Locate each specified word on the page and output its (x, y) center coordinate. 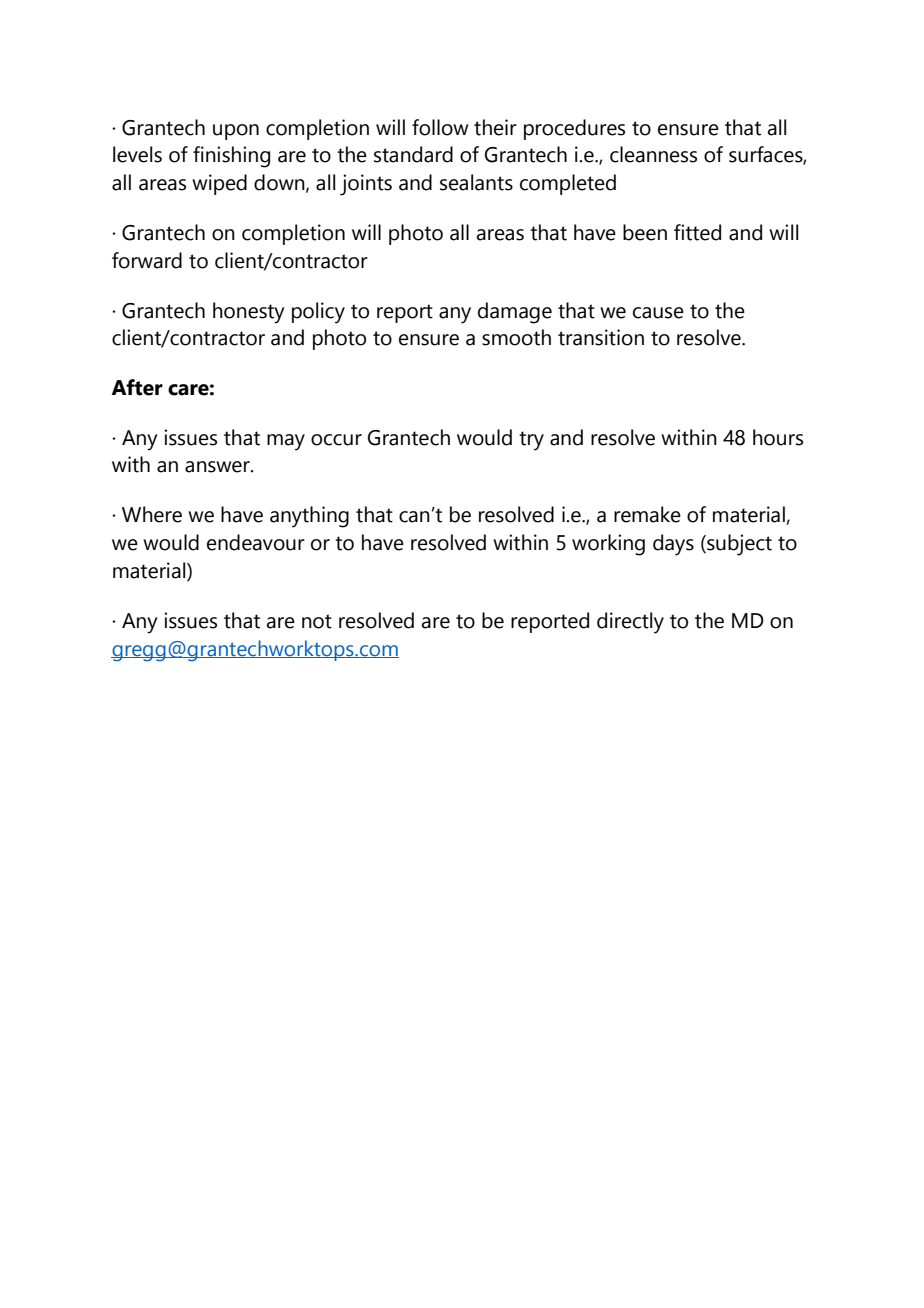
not (317, 621)
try (531, 441)
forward (147, 260)
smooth (516, 337)
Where (152, 514)
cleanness (653, 154)
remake (647, 514)
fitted (697, 232)
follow (440, 127)
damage (515, 313)
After (137, 387)
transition (601, 337)
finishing (231, 157)
